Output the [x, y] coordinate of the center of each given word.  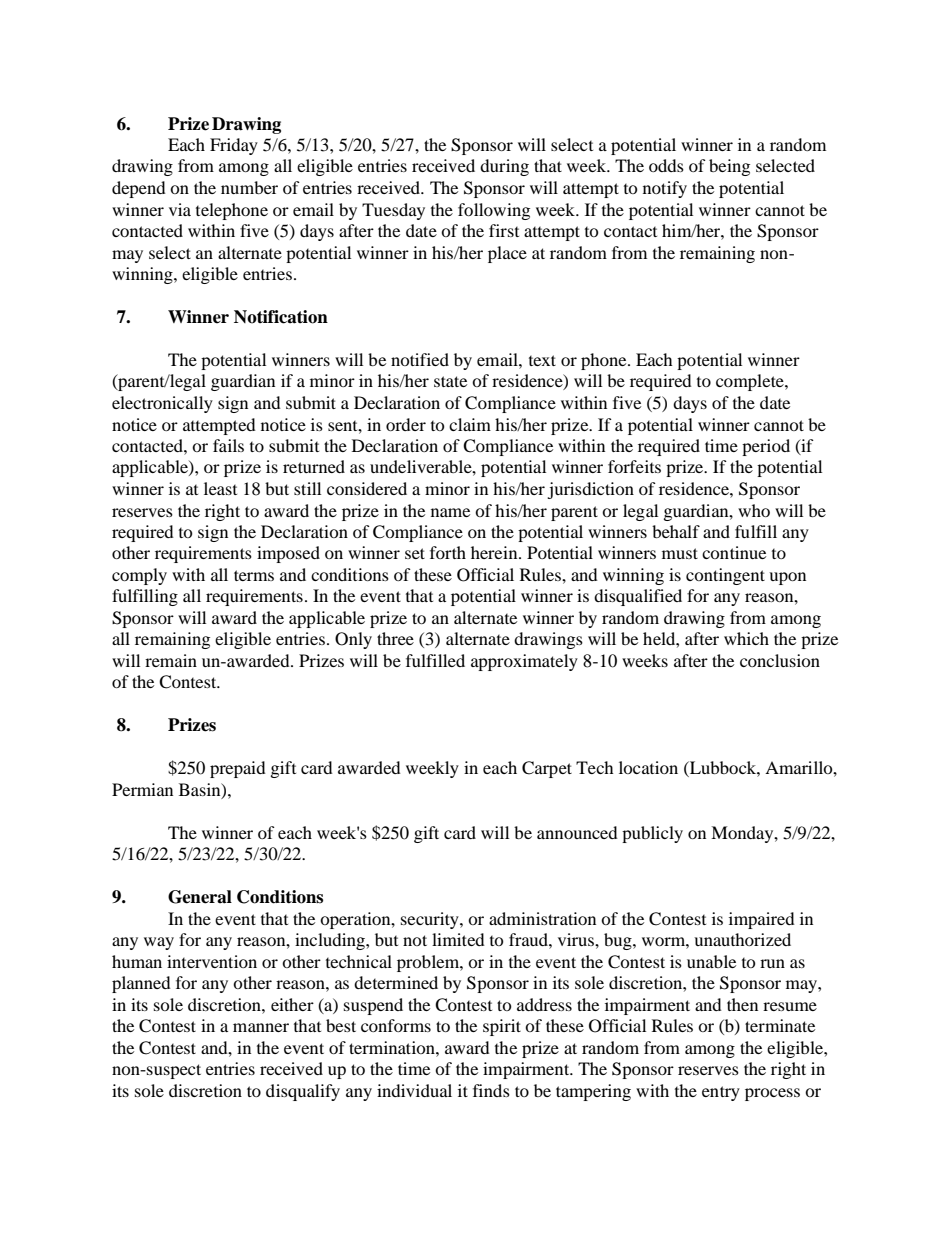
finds [491, 1090]
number [249, 187]
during [504, 167]
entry [721, 1093]
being [729, 167]
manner [261, 1027]
